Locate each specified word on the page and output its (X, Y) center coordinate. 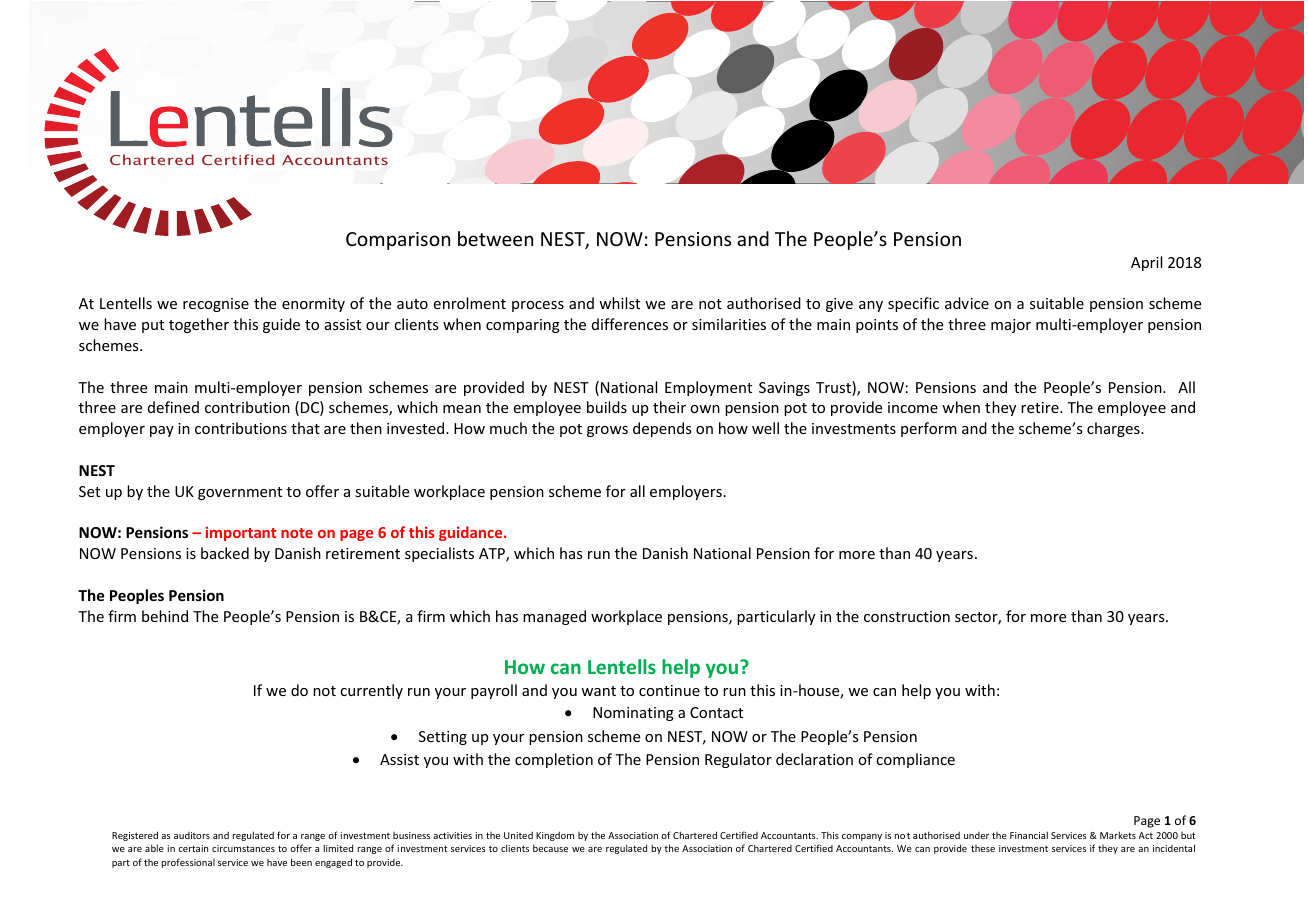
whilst (619, 303)
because (550, 848)
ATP (493, 555)
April (1146, 263)
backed (225, 553)
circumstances (243, 848)
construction (907, 616)
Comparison (398, 241)
